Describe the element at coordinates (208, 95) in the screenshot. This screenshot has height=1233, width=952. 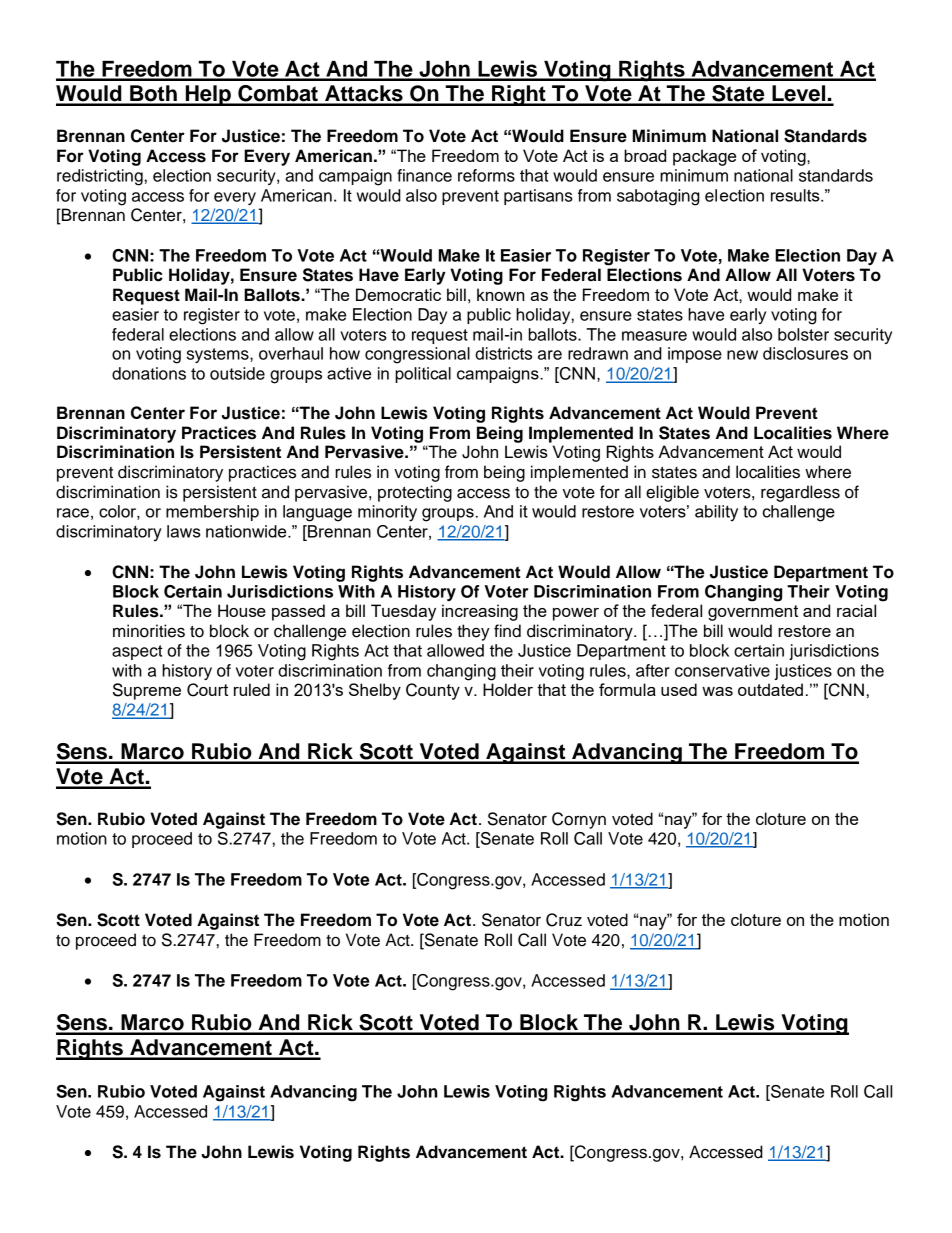
I see `Help` at that location.
